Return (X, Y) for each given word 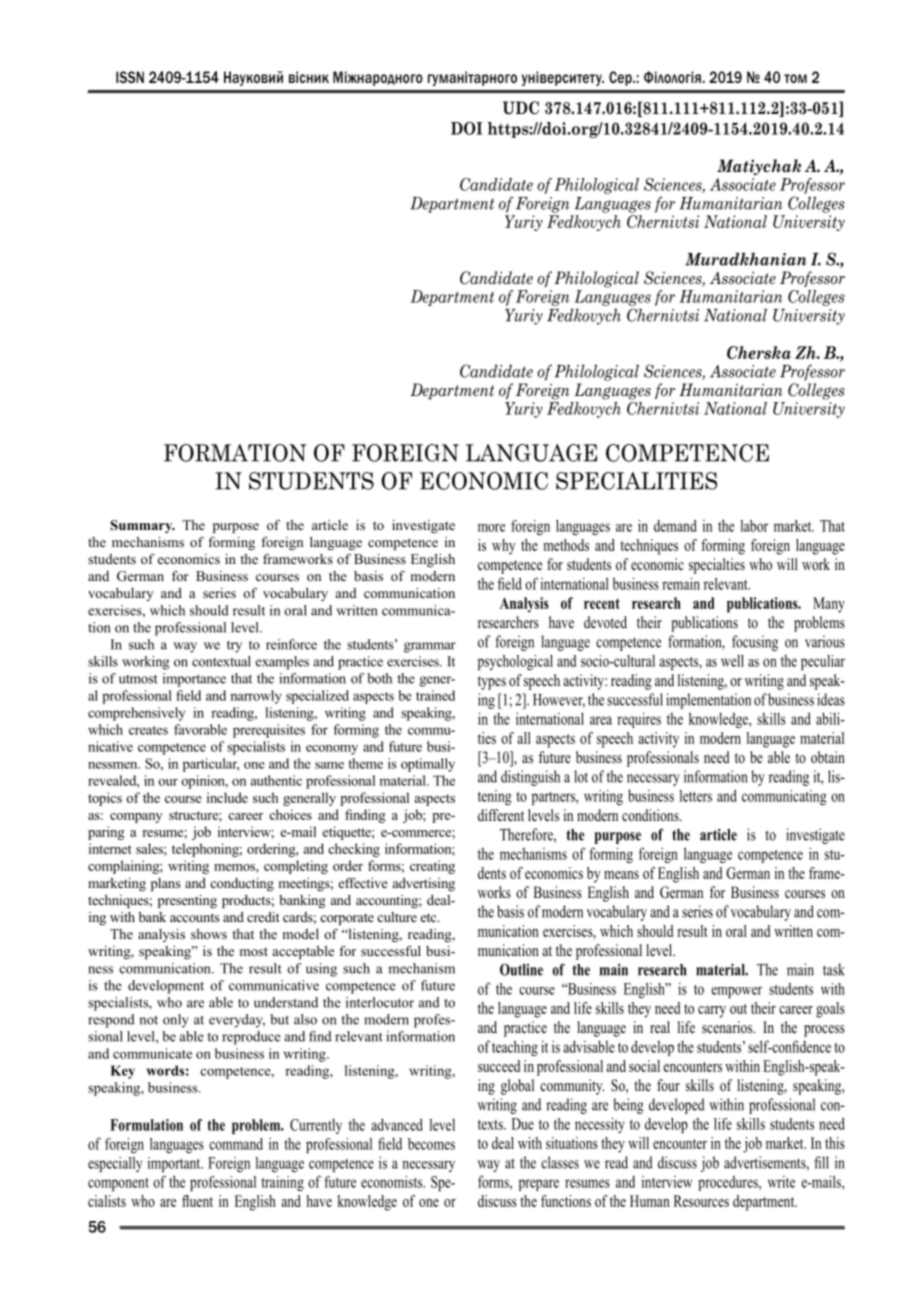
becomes (431, 1144)
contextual (221, 661)
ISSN (130, 77)
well (732, 660)
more (491, 528)
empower (736, 992)
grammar (430, 647)
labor (754, 526)
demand (675, 526)
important (175, 1164)
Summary (142, 526)
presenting (187, 901)
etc (430, 917)
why (504, 547)
